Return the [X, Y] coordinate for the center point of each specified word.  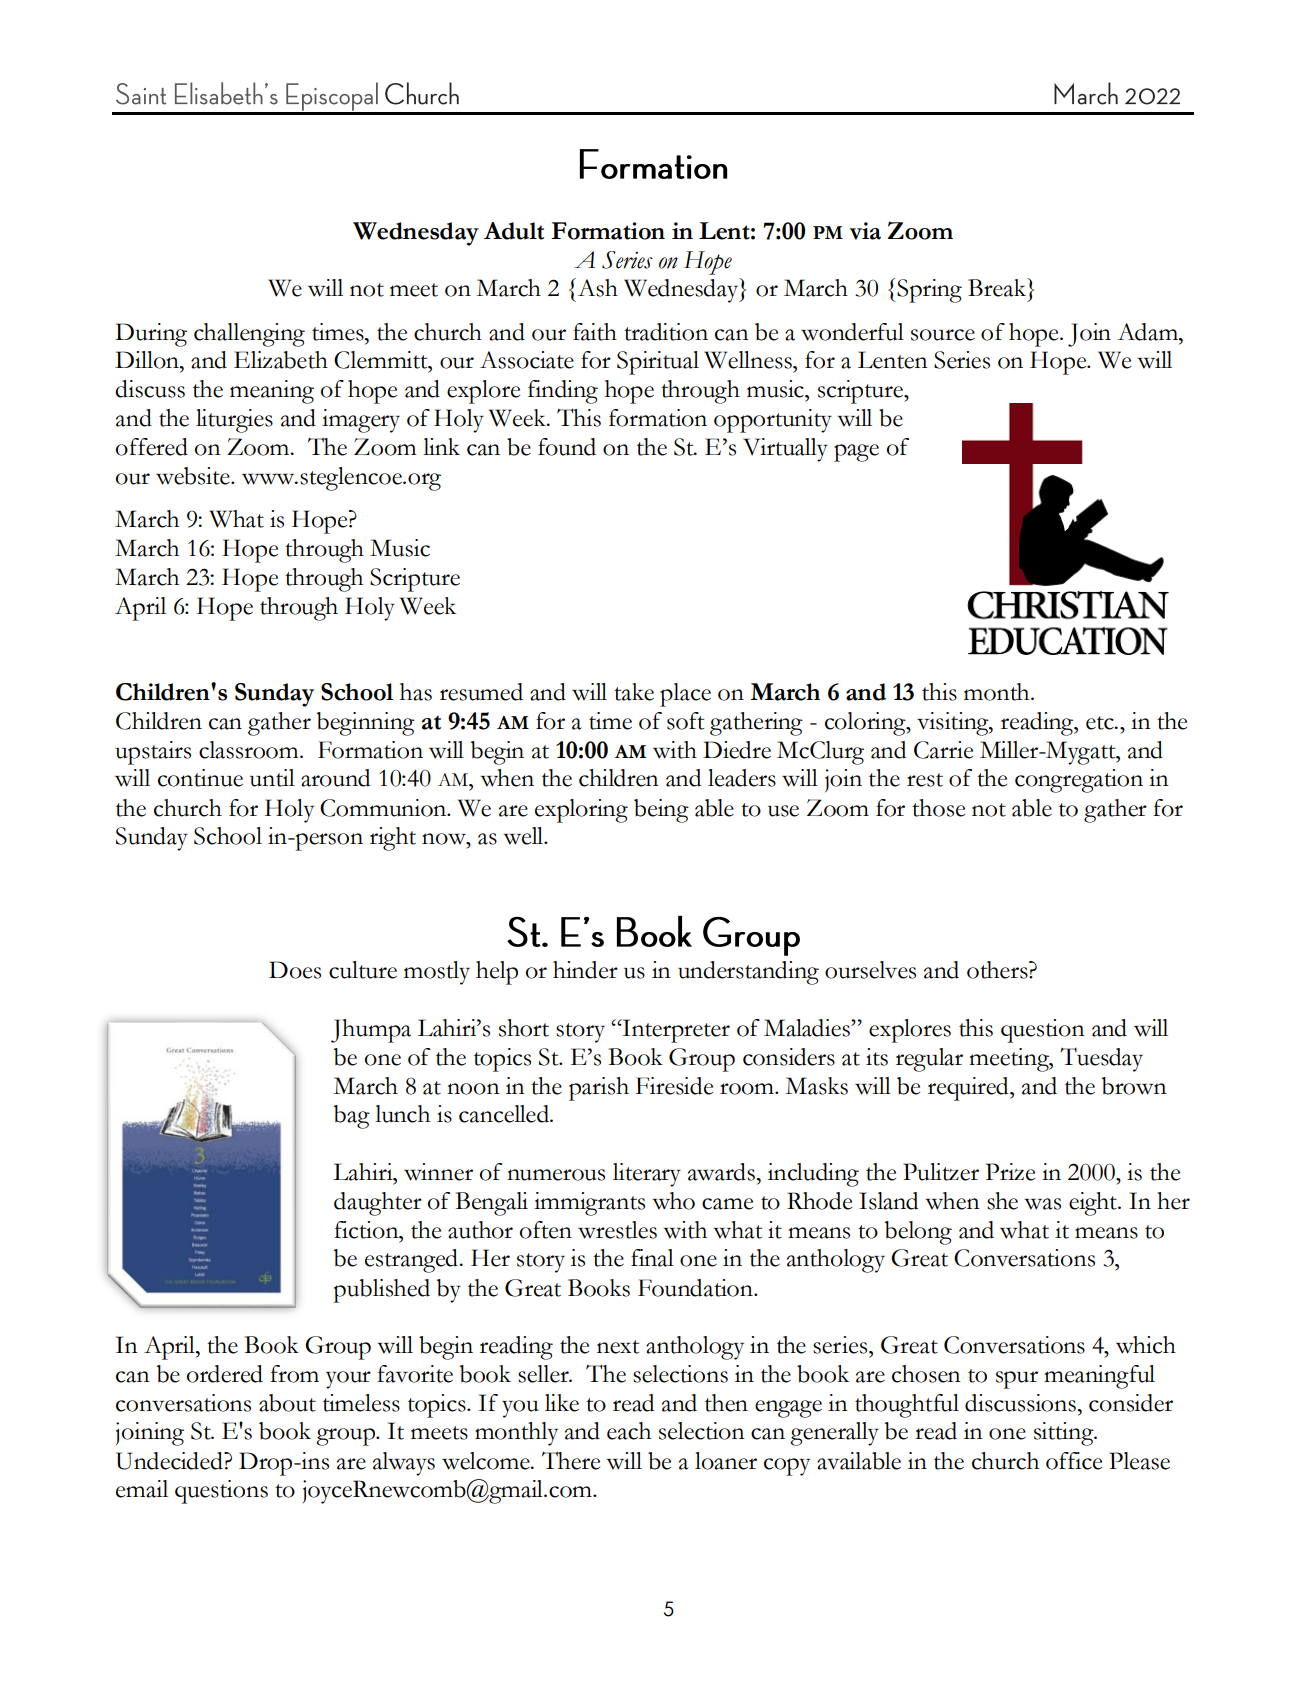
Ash [598, 288]
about [287, 1403]
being [661, 811]
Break [998, 287]
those [938, 808]
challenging [249, 335]
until [272, 778]
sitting [1065, 1434]
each [629, 1431]
